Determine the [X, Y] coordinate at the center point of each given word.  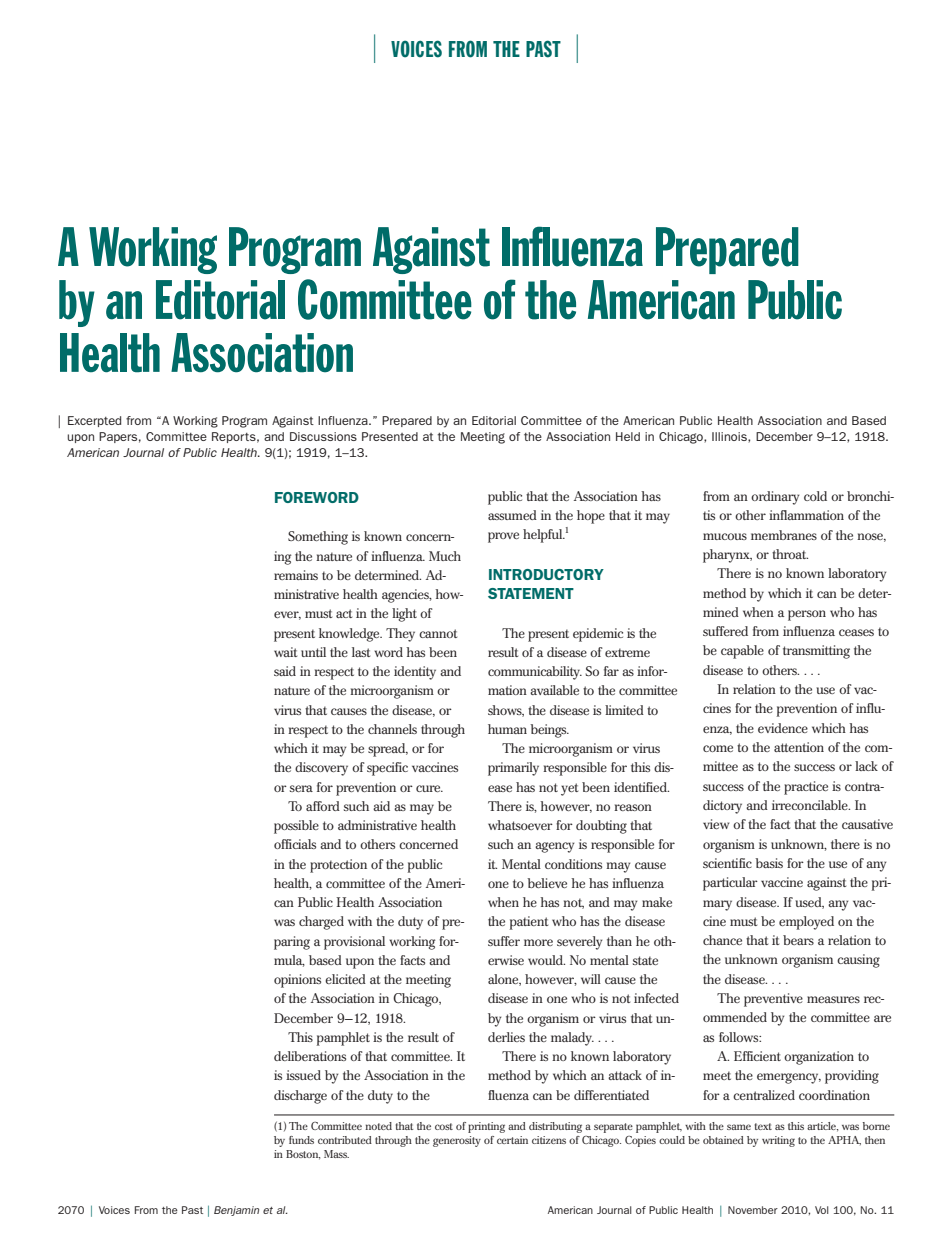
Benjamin [236, 1211]
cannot [438, 633]
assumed [512, 515]
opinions [297, 981]
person [807, 615]
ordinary [775, 498]
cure [429, 788]
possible [296, 827]
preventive [773, 1000]
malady [572, 1039]
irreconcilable [811, 805]
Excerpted [94, 421]
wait [285, 652]
